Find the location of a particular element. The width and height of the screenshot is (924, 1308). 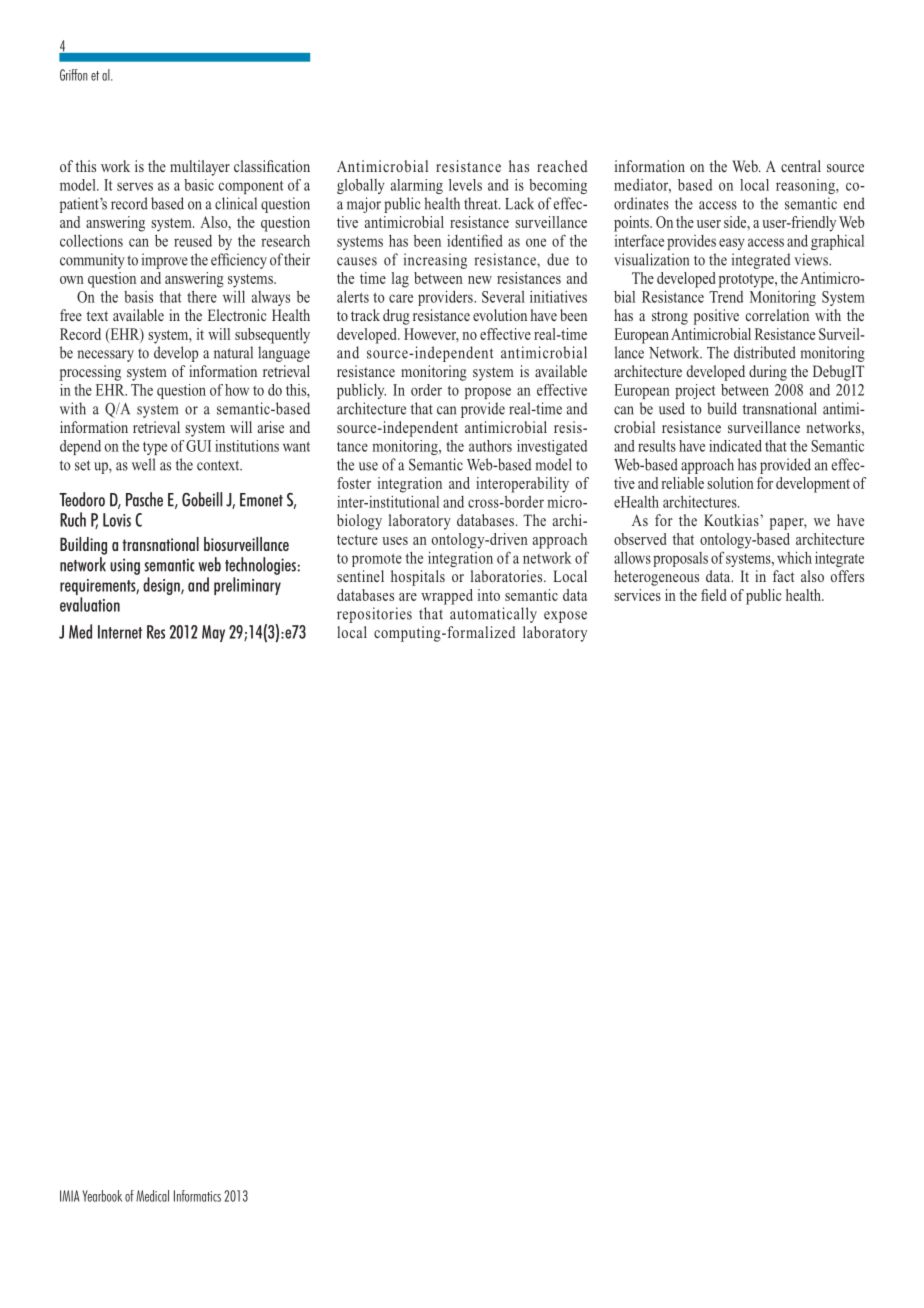

automatically is located at coordinates (493, 615).
